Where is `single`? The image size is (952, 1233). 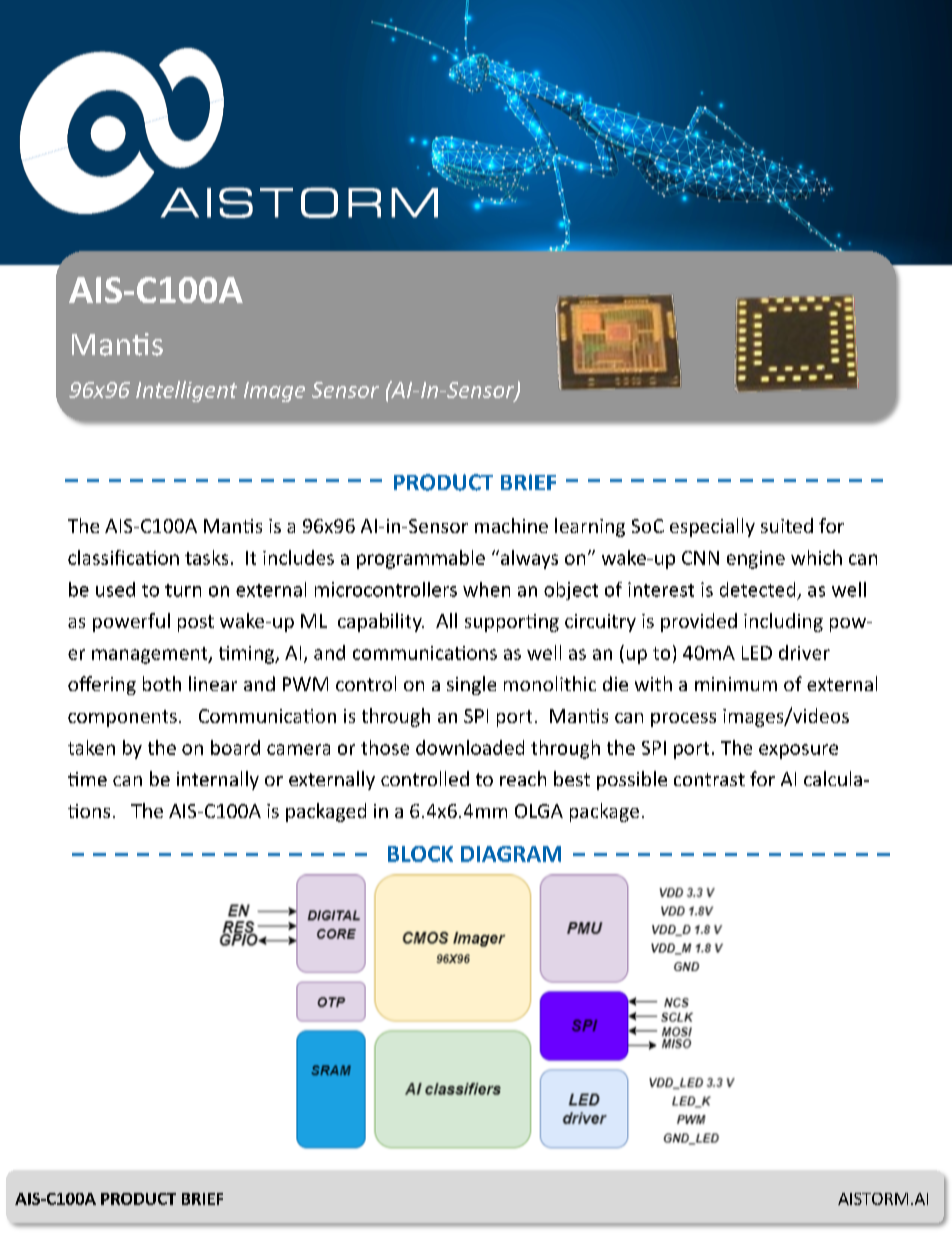 single is located at coordinates (471, 685).
